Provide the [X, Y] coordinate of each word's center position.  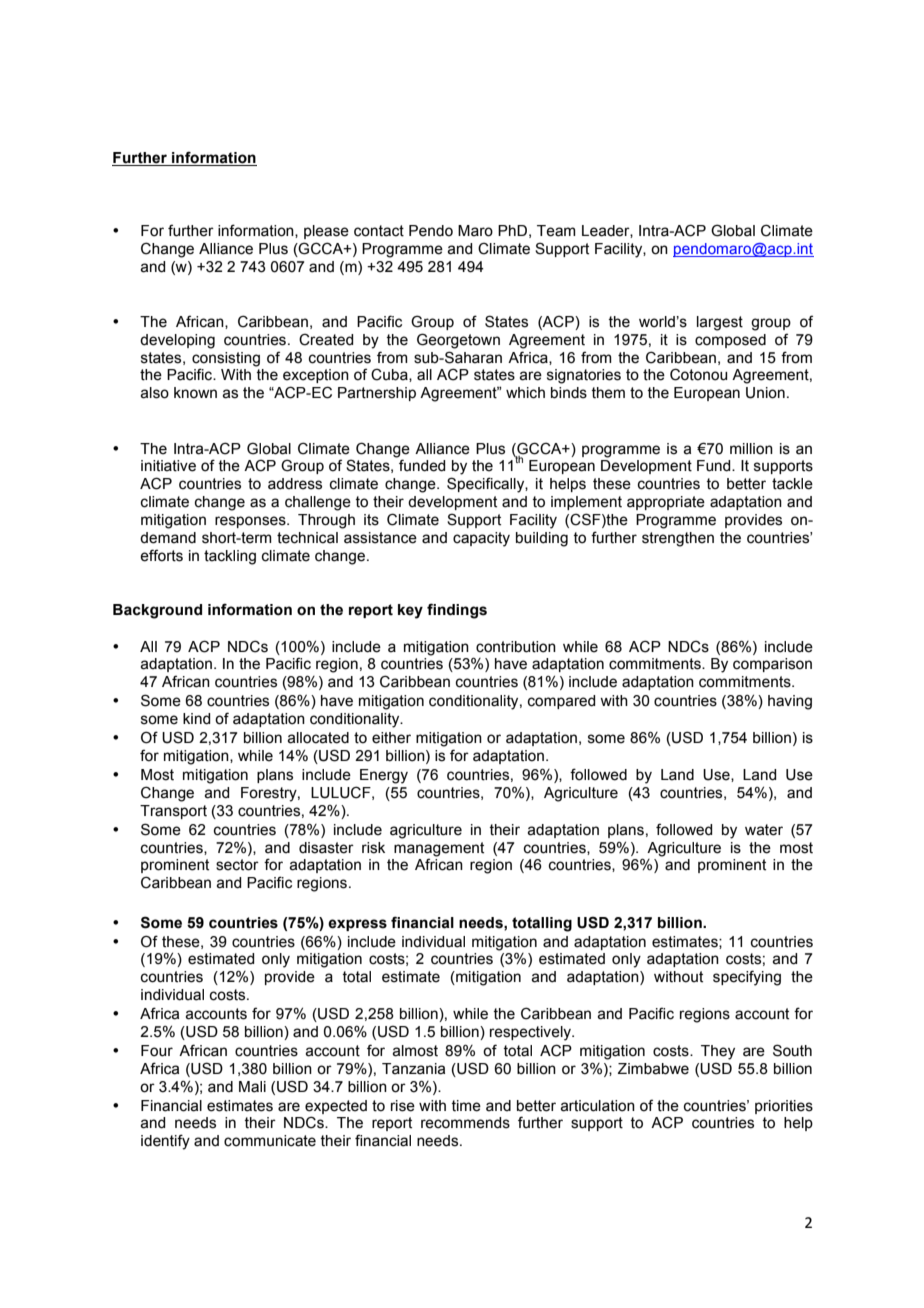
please [326, 232]
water [764, 830]
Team [556, 231]
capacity [481, 539]
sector [237, 865]
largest [720, 323]
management [439, 849]
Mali [252, 1087]
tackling [230, 557]
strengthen [678, 539]
